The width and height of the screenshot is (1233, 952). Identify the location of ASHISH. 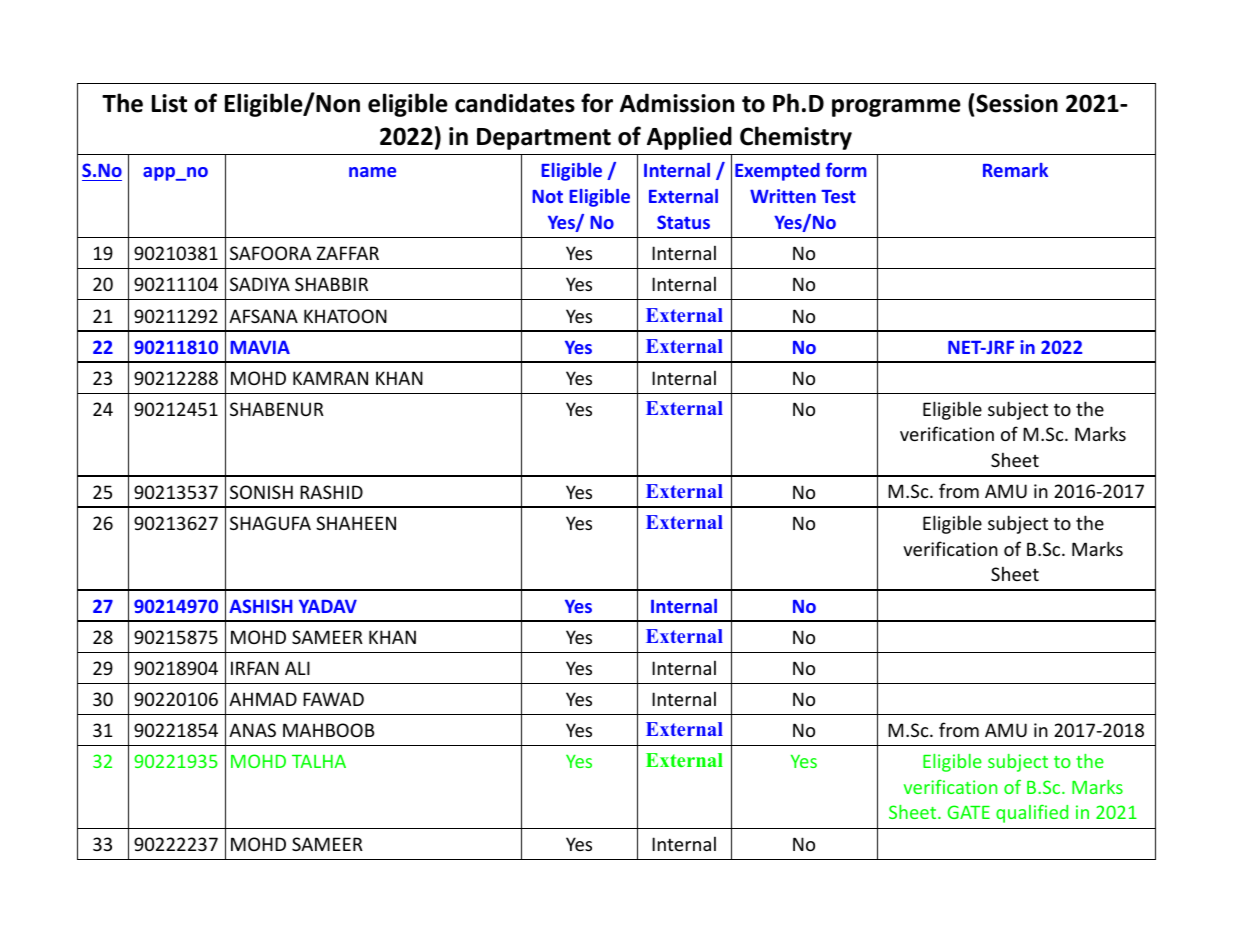
(260, 606).
